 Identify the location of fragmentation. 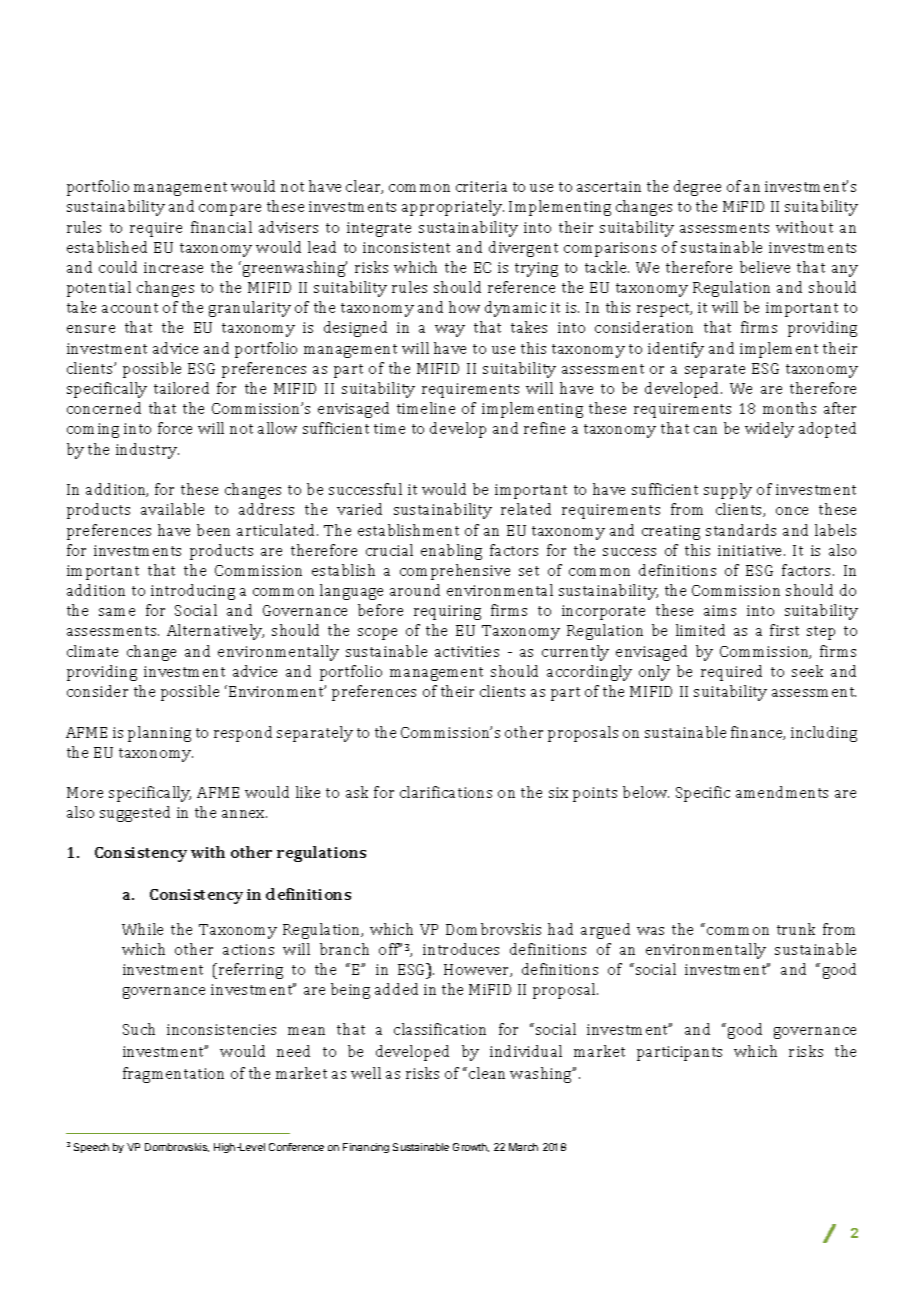
(173, 1075).
